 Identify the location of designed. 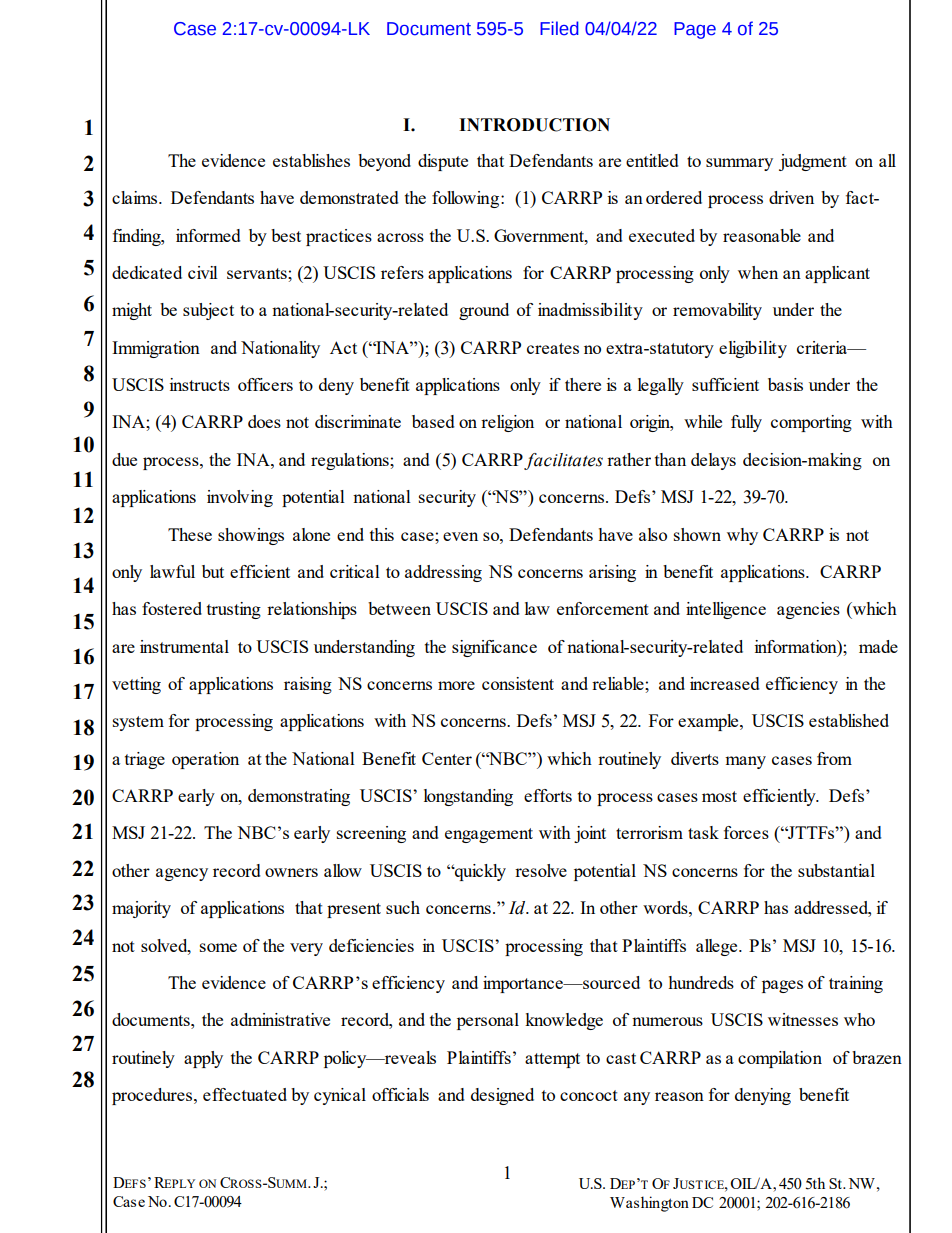
(502, 1096).
